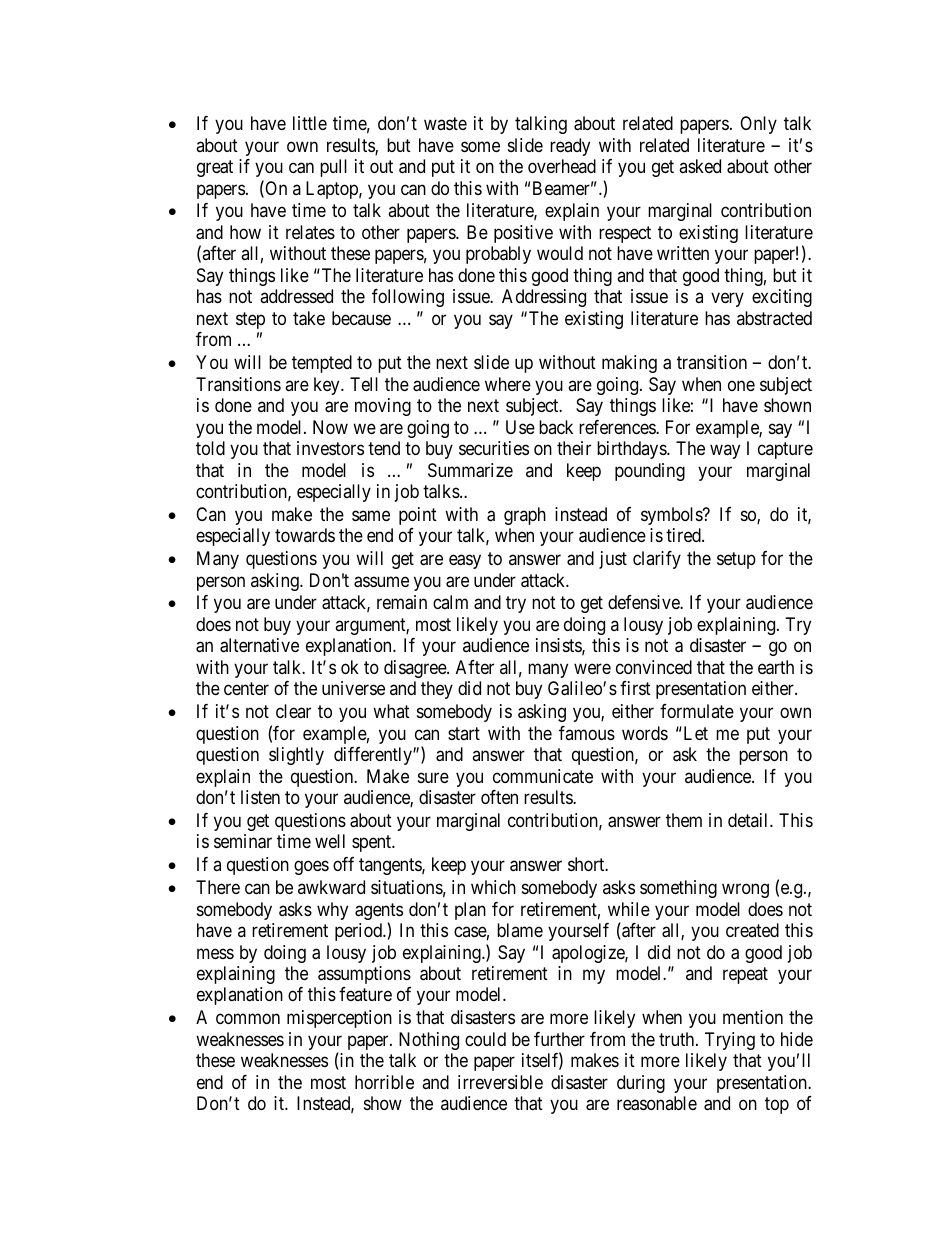  What do you see at coordinates (500, 1082) in the screenshot?
I see `irreversible` at bounding box center [500, 1082].
